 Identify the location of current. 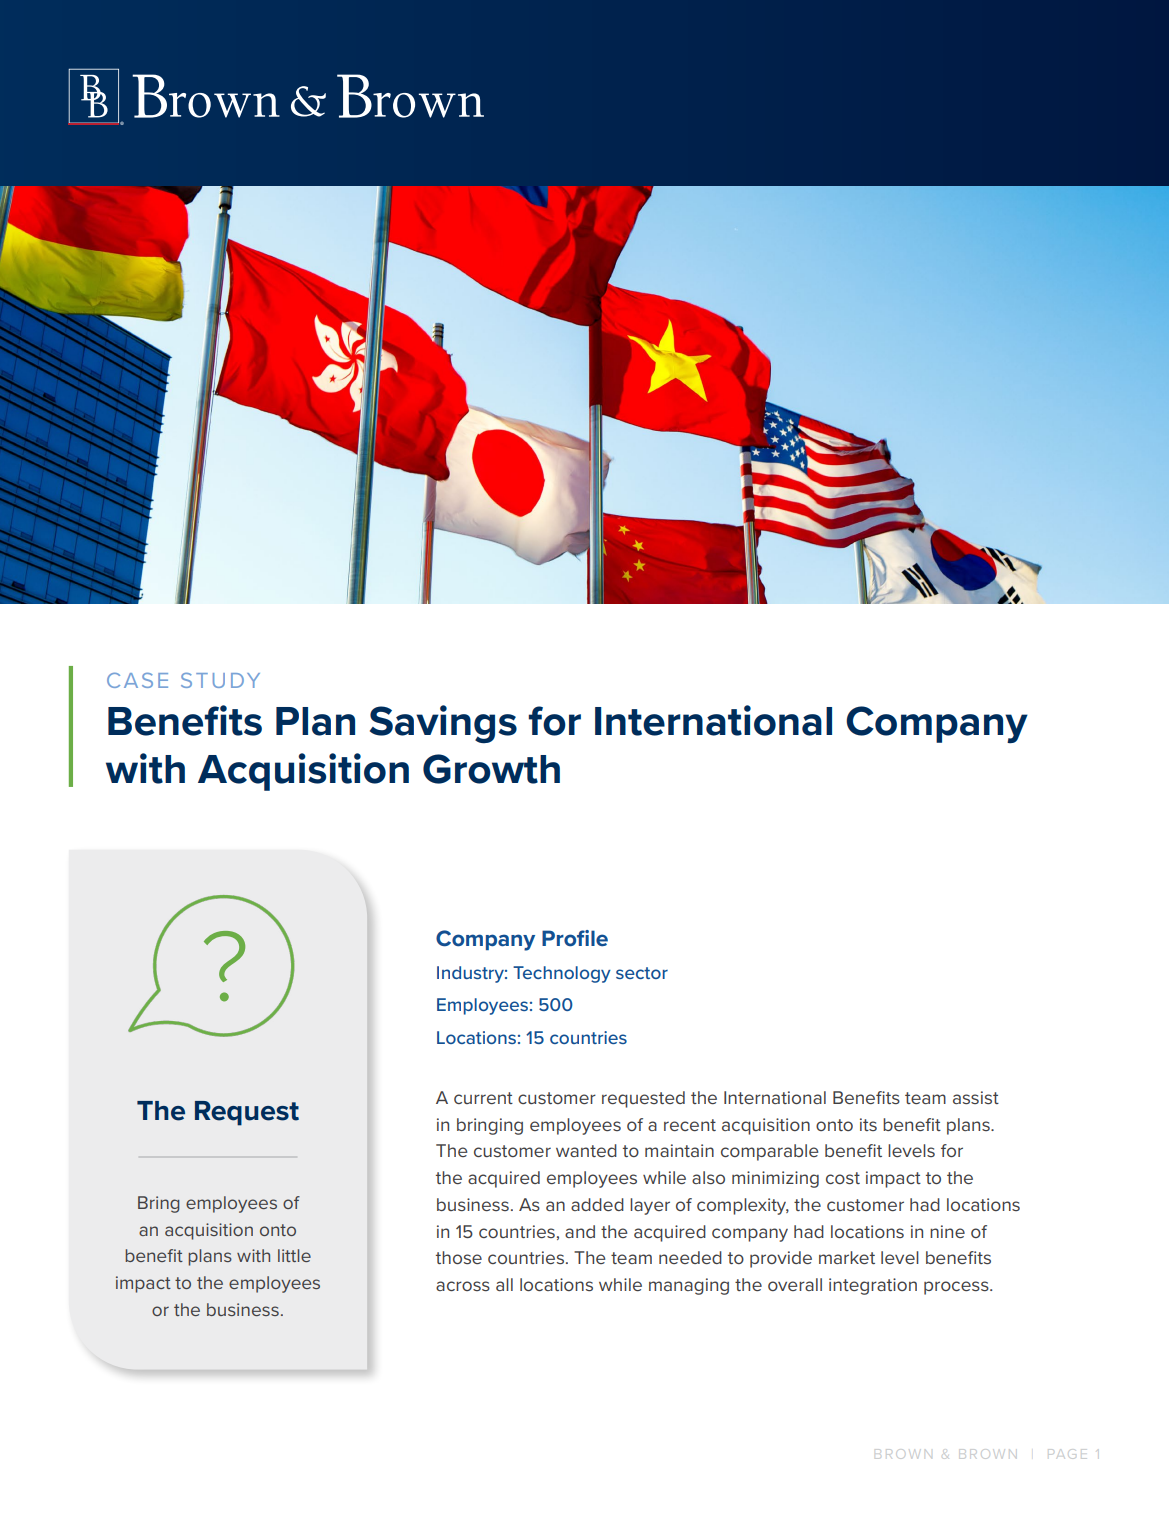
(483, 1098).
